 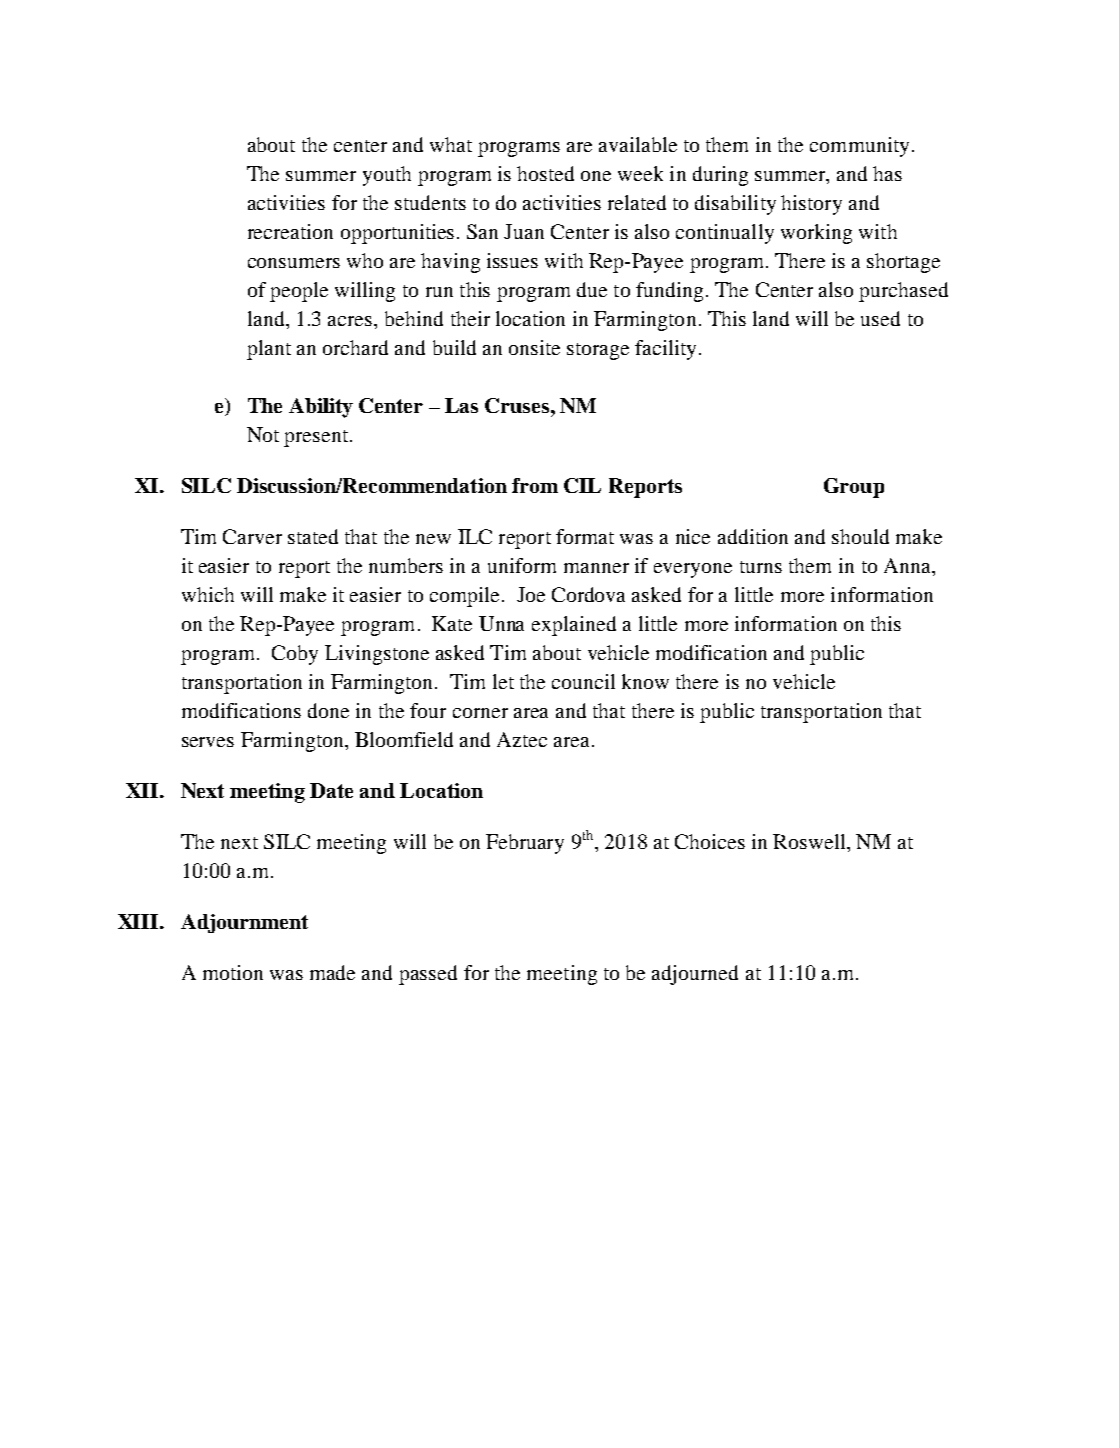 I want to click on youth, so click(x=387, y=176).
